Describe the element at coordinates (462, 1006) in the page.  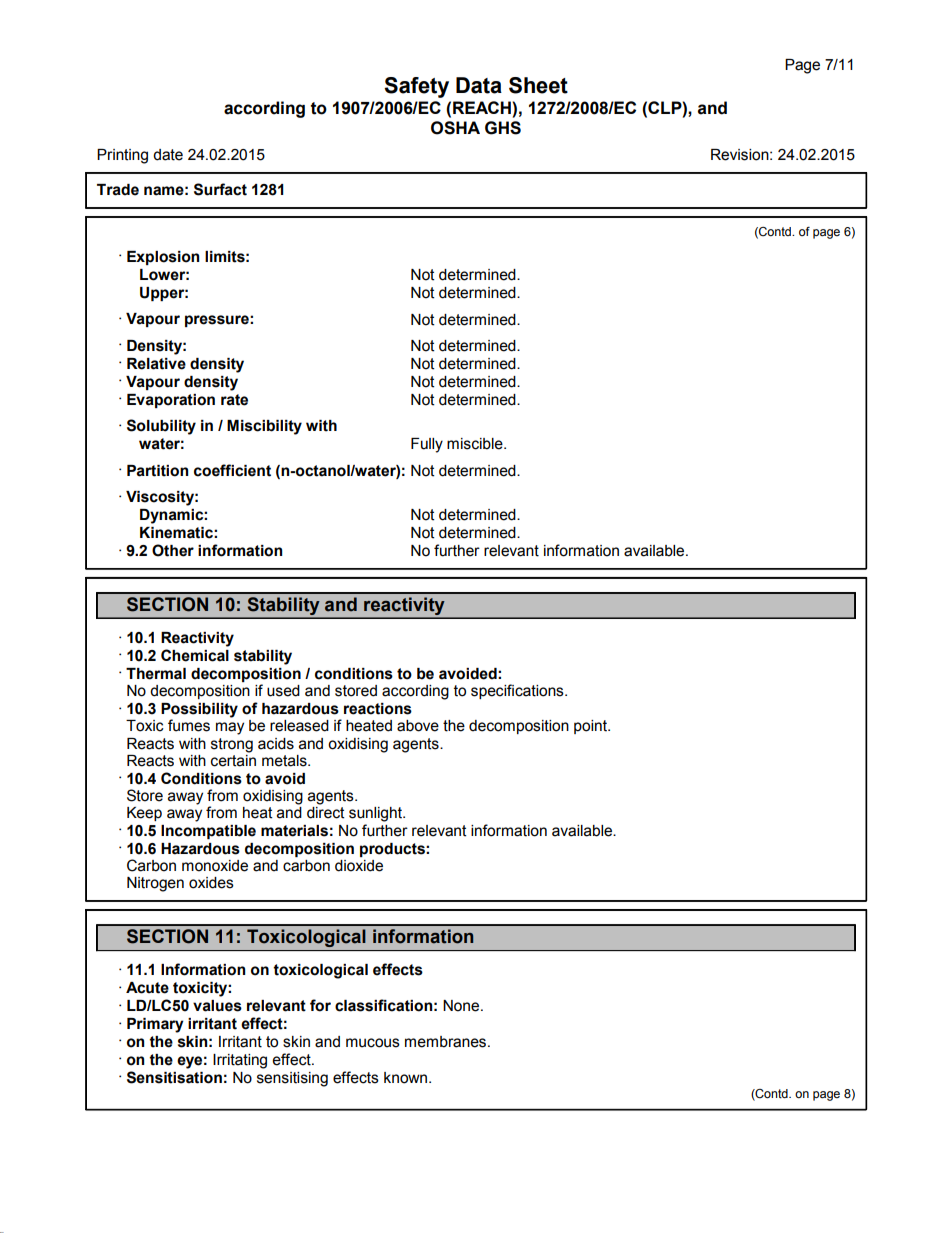
I see `None` at that location.
